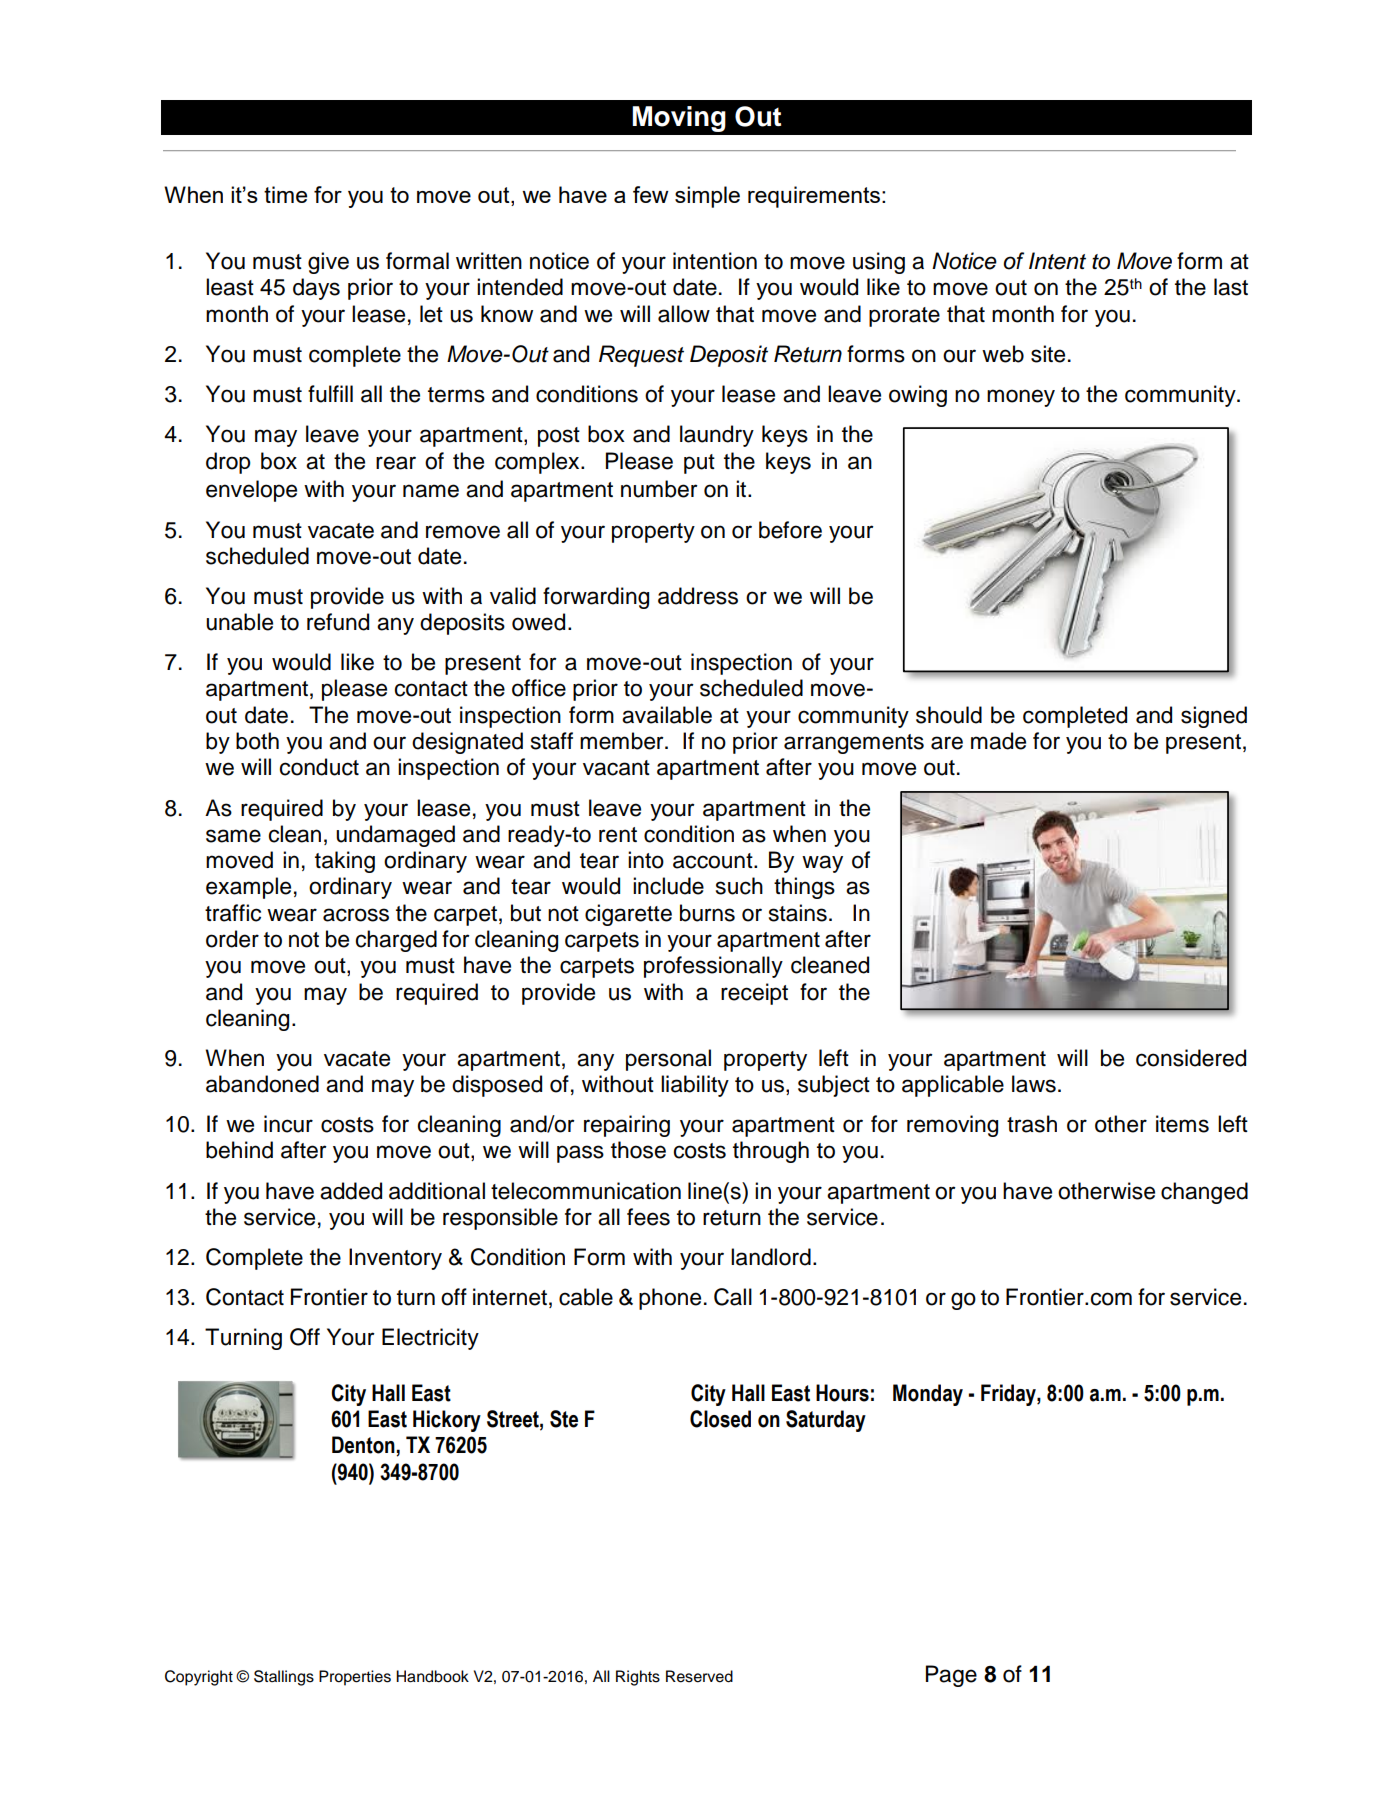 The width and height of the document is (1400, 1812). Describe the element at coordinates (707, 197) in the document. I see `simple` at that location.
